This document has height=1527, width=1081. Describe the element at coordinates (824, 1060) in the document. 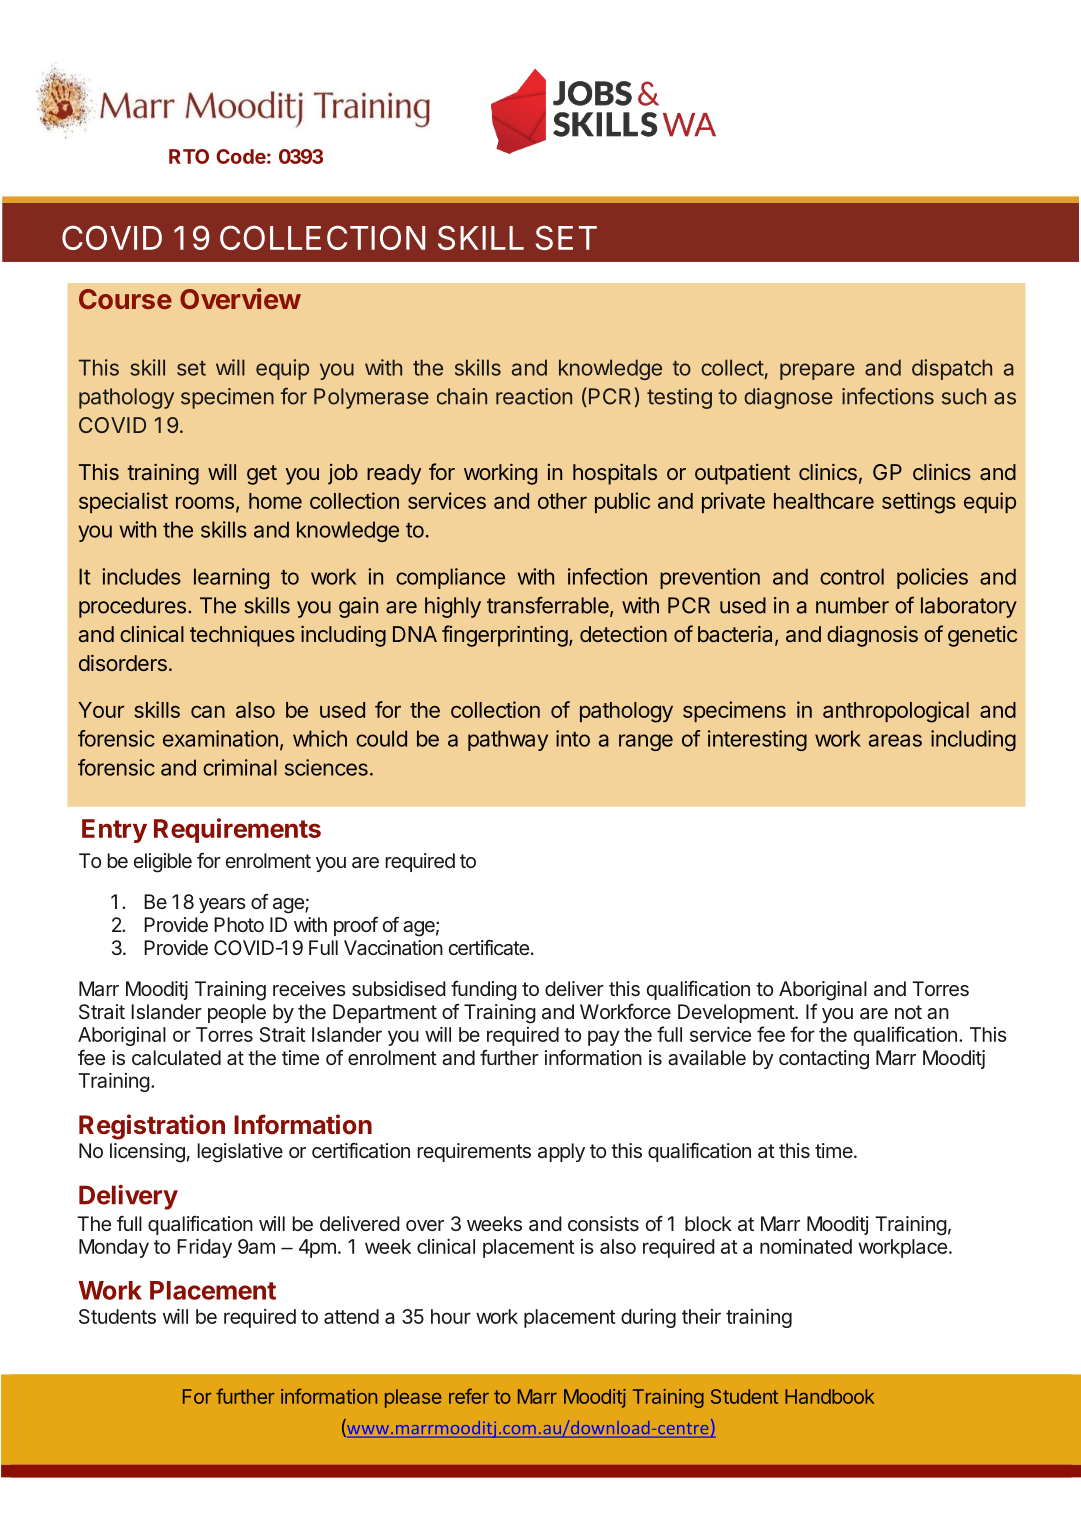

I see `contacting` at that location.
